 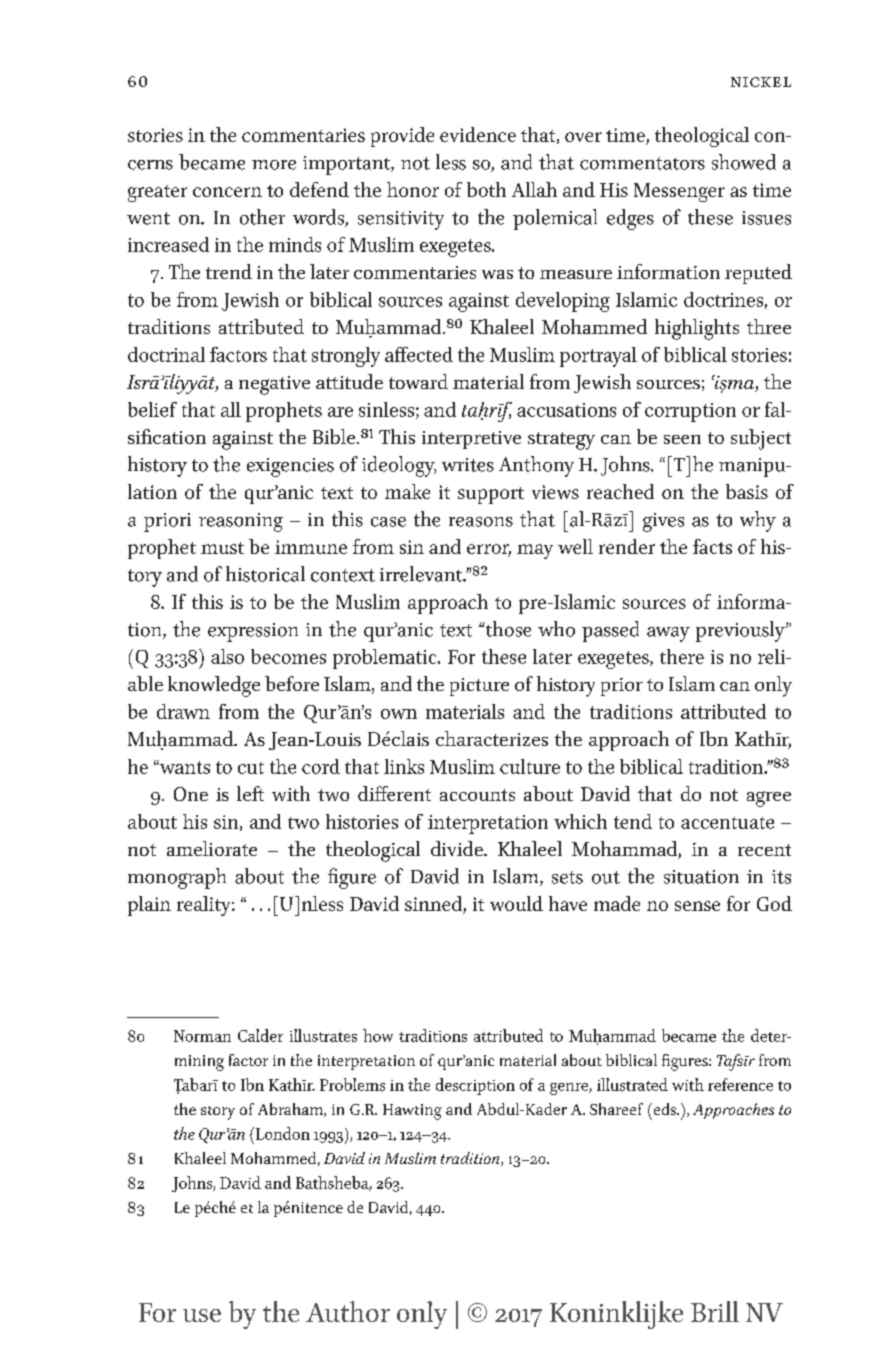 What do you see at coordinates (227, 192) in the page?
I see `concern` at bounding box center [227, 192].
